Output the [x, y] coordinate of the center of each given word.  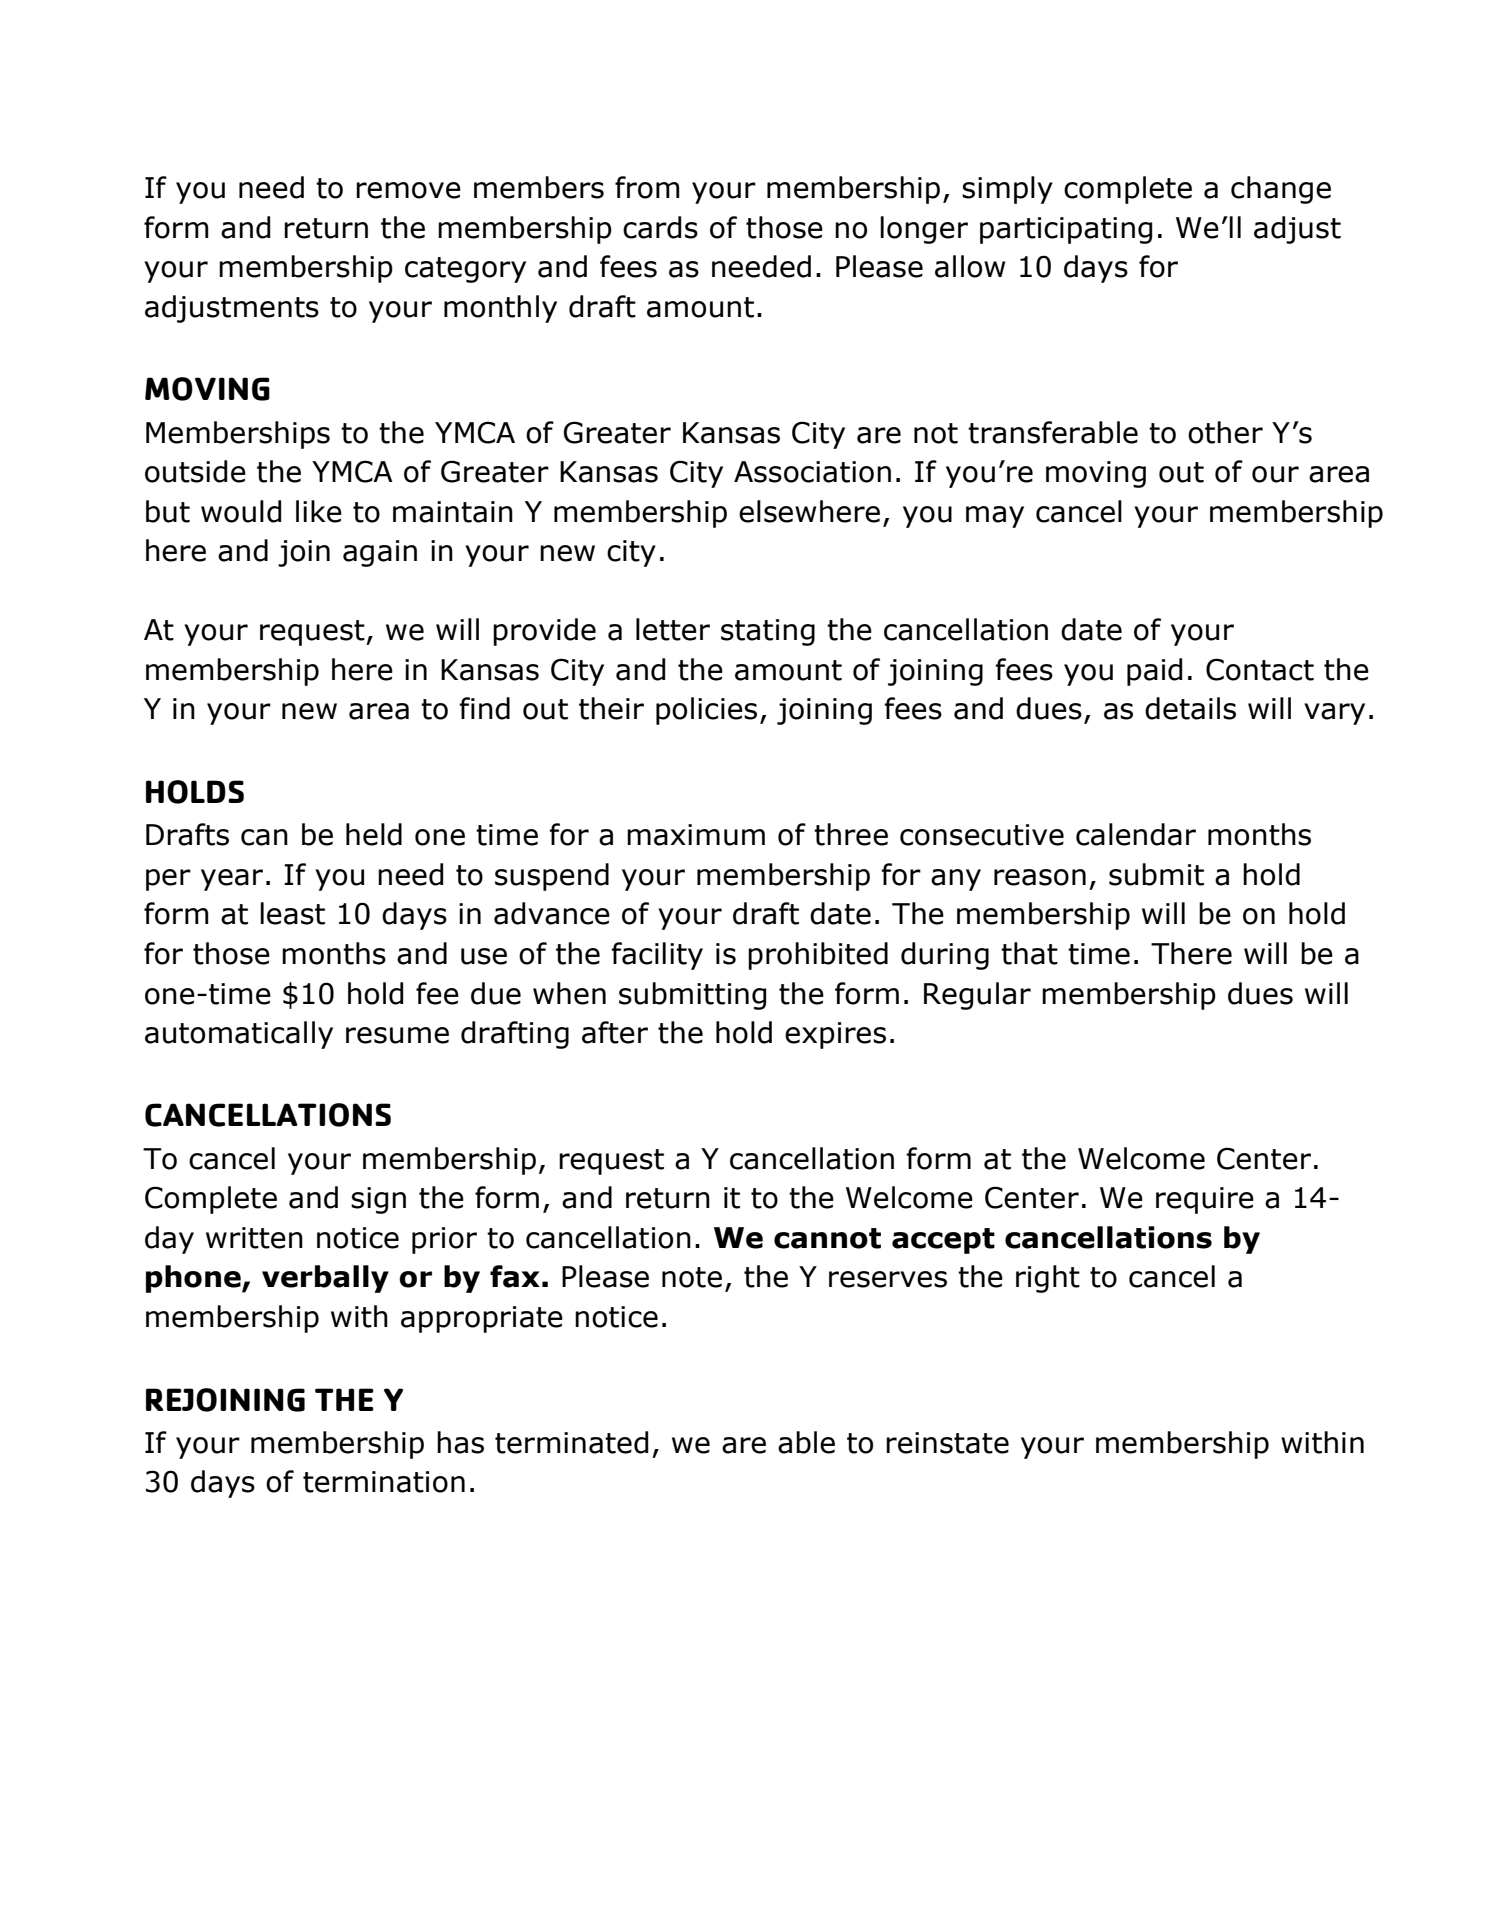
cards [660, 227]
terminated [571, 1442]
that [1029, 953]
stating [768, 632]
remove [408, 190]
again [380, 553]
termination [384, 1482]
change [1281, 190]
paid [1154, 672]
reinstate [947, 1443]
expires [835, 1035]
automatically [239, 1035]
